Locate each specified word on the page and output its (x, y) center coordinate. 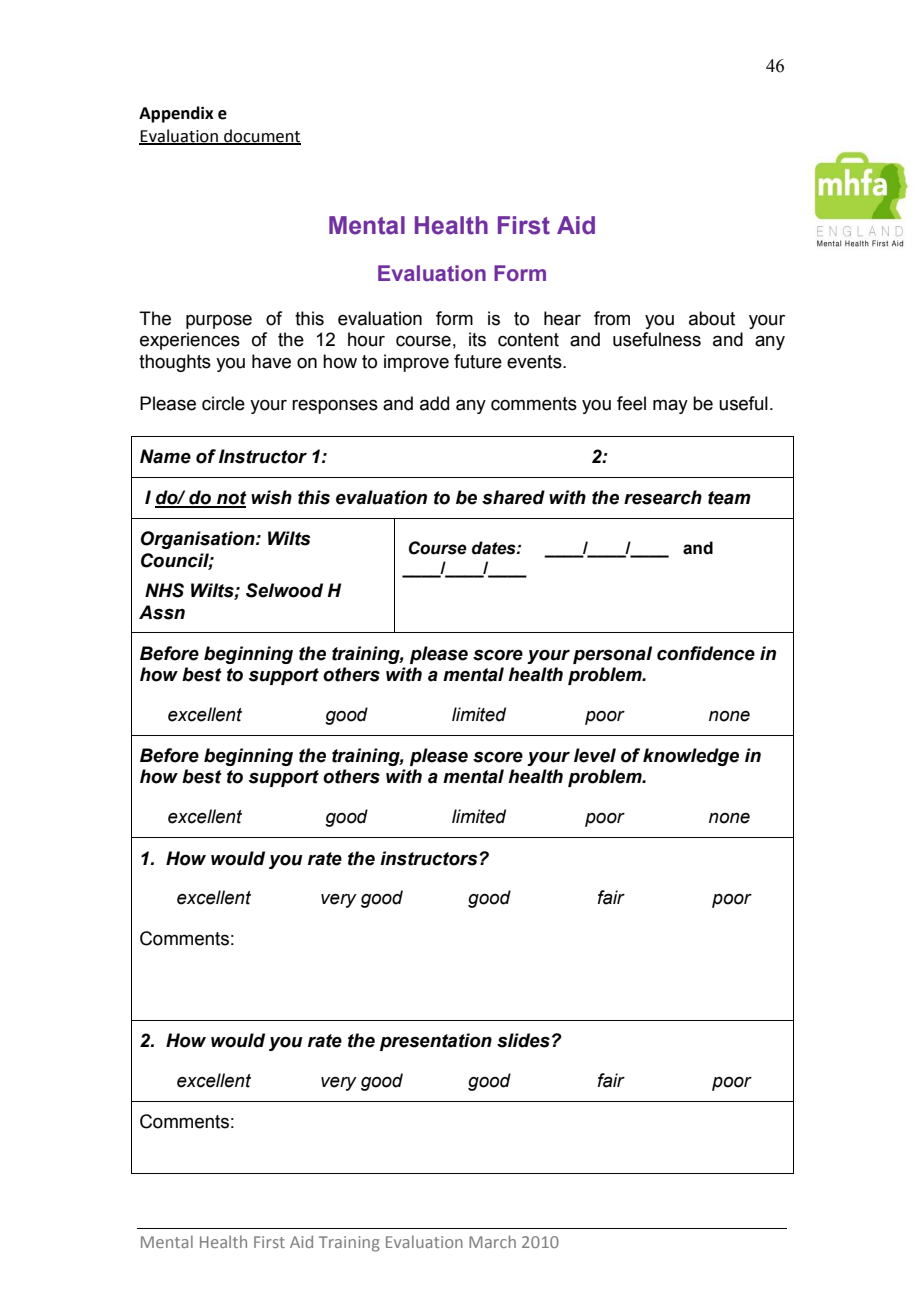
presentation (436, 1042)
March (492, 1241)
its (477, 339)
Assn (162, 612)
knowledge (691, 757)
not (231, 499)
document (261, 136)
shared (513, 497)
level (595, 755)
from (612, 318)
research (663, 497)
